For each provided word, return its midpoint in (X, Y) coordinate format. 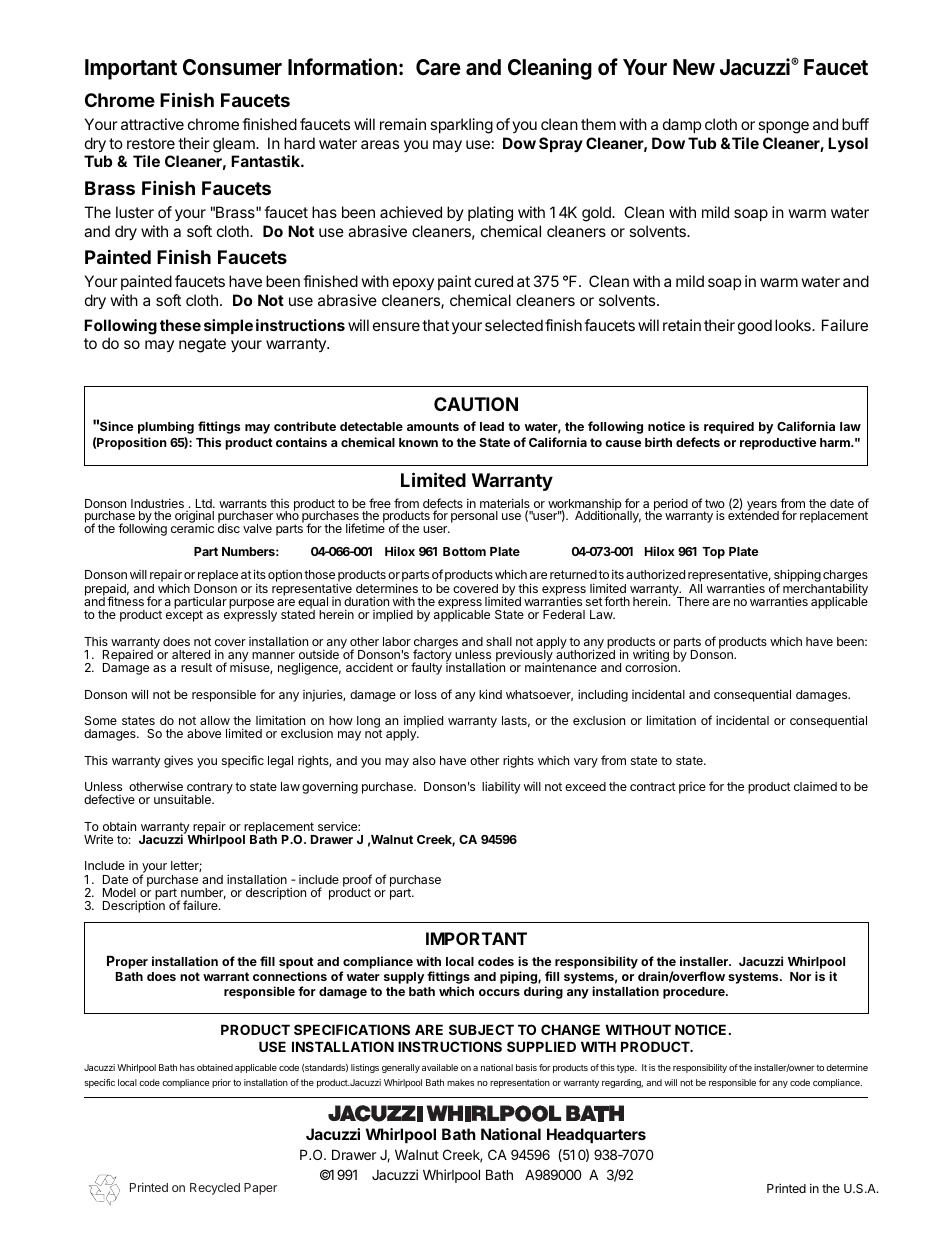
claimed (815, 786)
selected (514, 325)
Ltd (205, 505)
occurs (499, 992)
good (755, 327)
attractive (152, 124)
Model (119, 892)
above (204, 733)
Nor (800, 976)
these (180, 325)
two (715, 505)
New (694, 67)
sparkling (461, 126)
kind (490, 694)
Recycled (215, 1189)
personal (474, 517)
